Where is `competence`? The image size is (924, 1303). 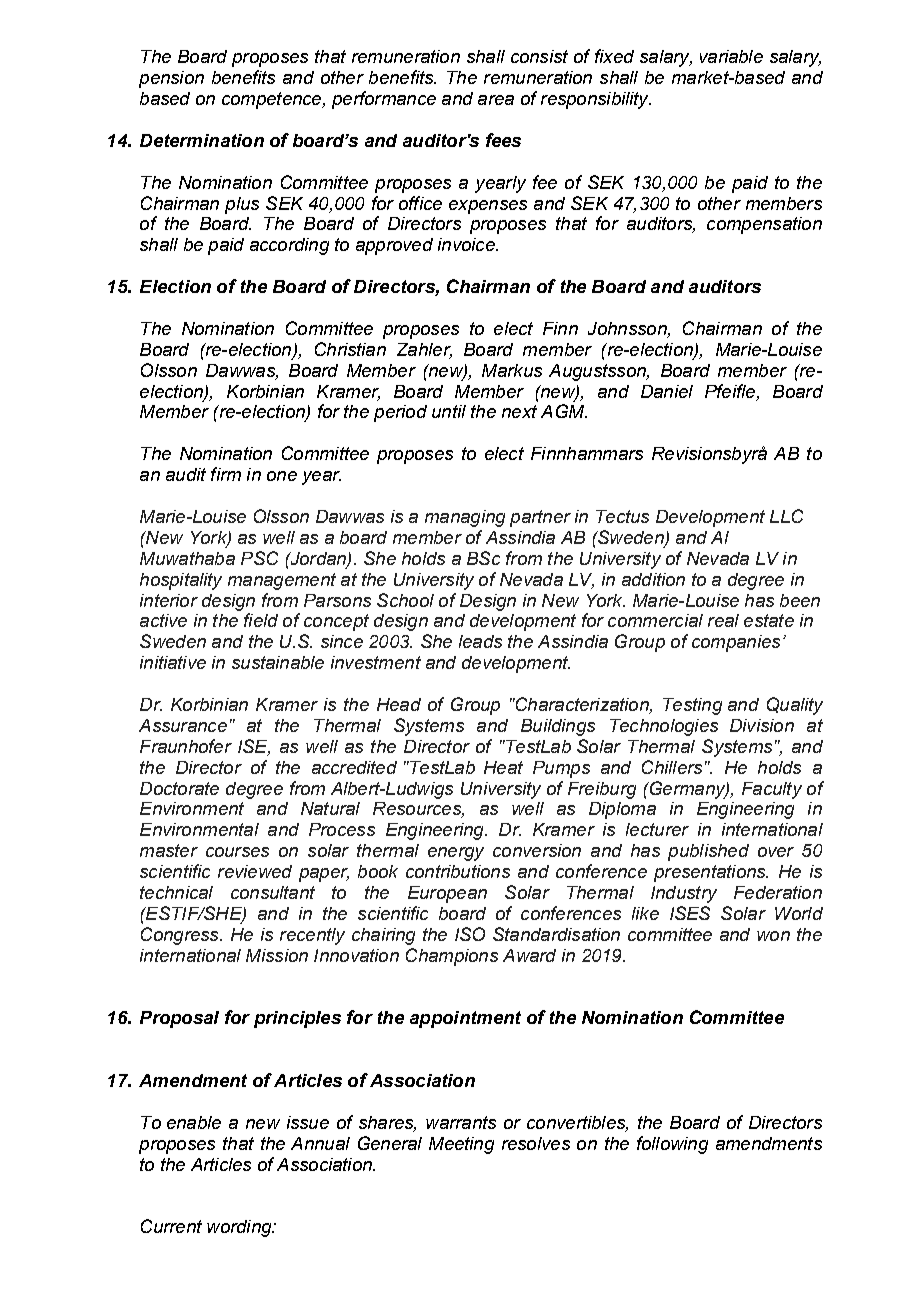
competence is located at coordinates (273, 100).
